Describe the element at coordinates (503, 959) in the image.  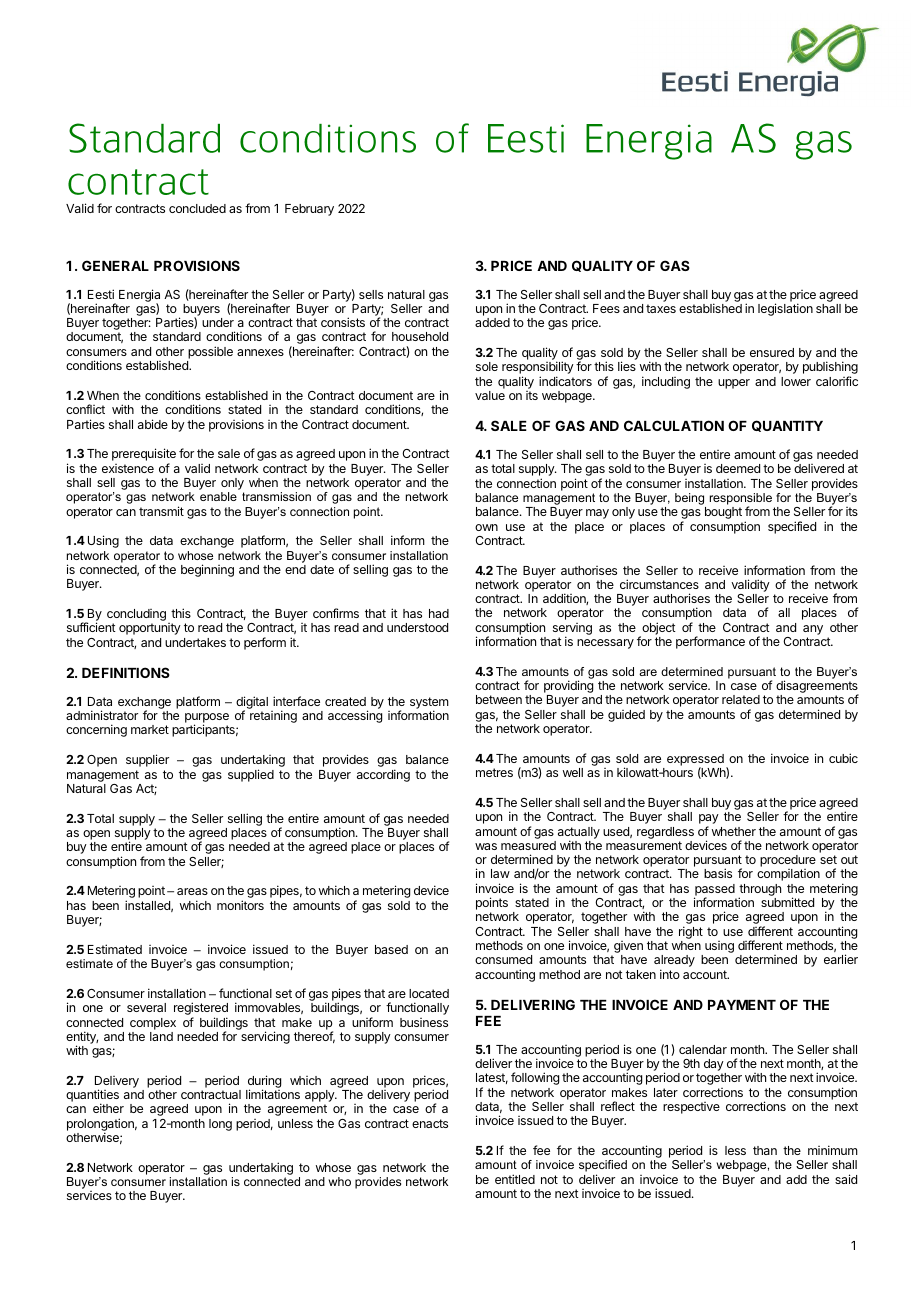
I see `consumed` at that location.
